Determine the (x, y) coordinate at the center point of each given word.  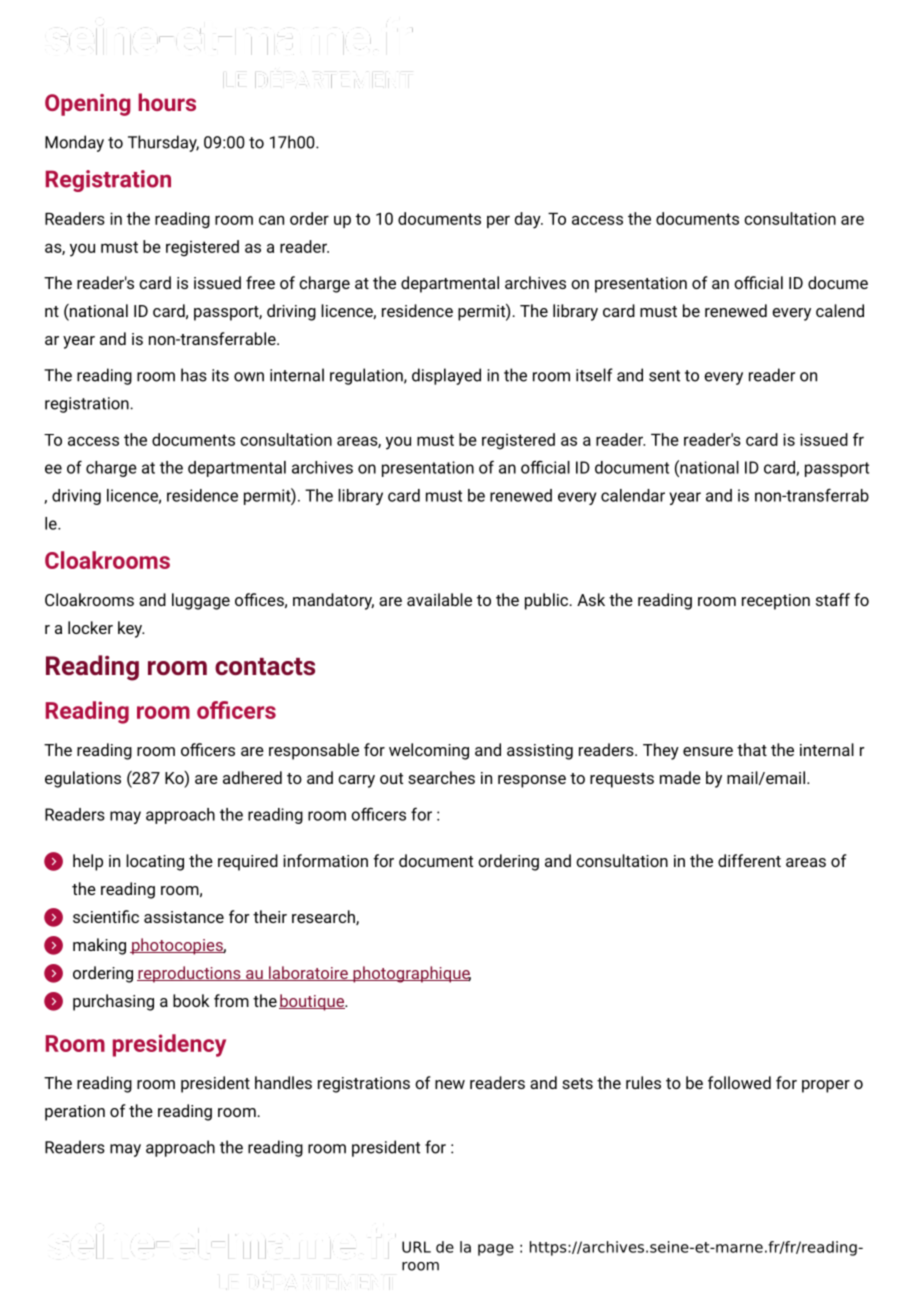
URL (416, 1247)
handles (283, 1082)
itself (594, 375)
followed (739, 1082)
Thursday (163, 143)
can (271, 220)
